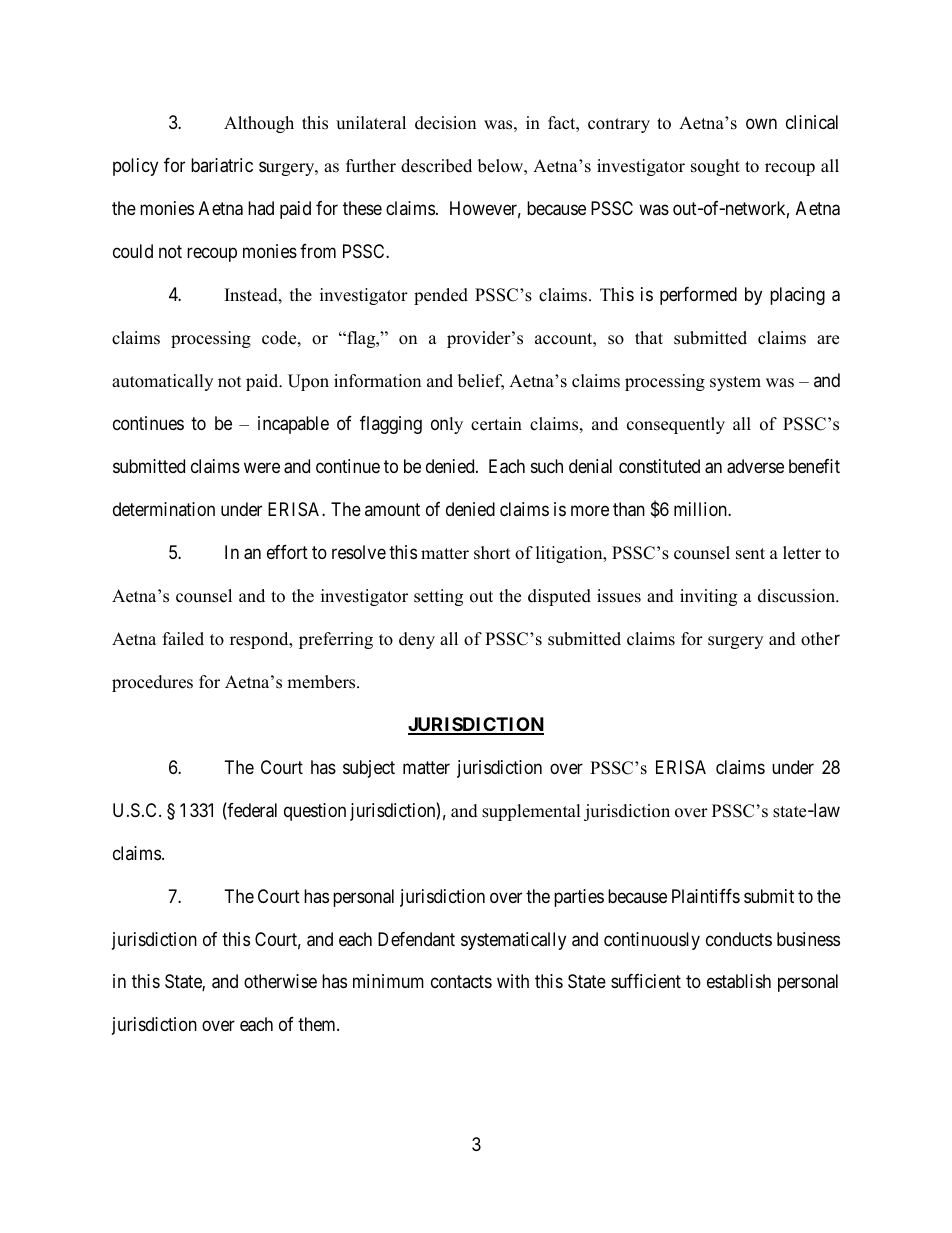  I want to click on establish, so click(739, 981).
